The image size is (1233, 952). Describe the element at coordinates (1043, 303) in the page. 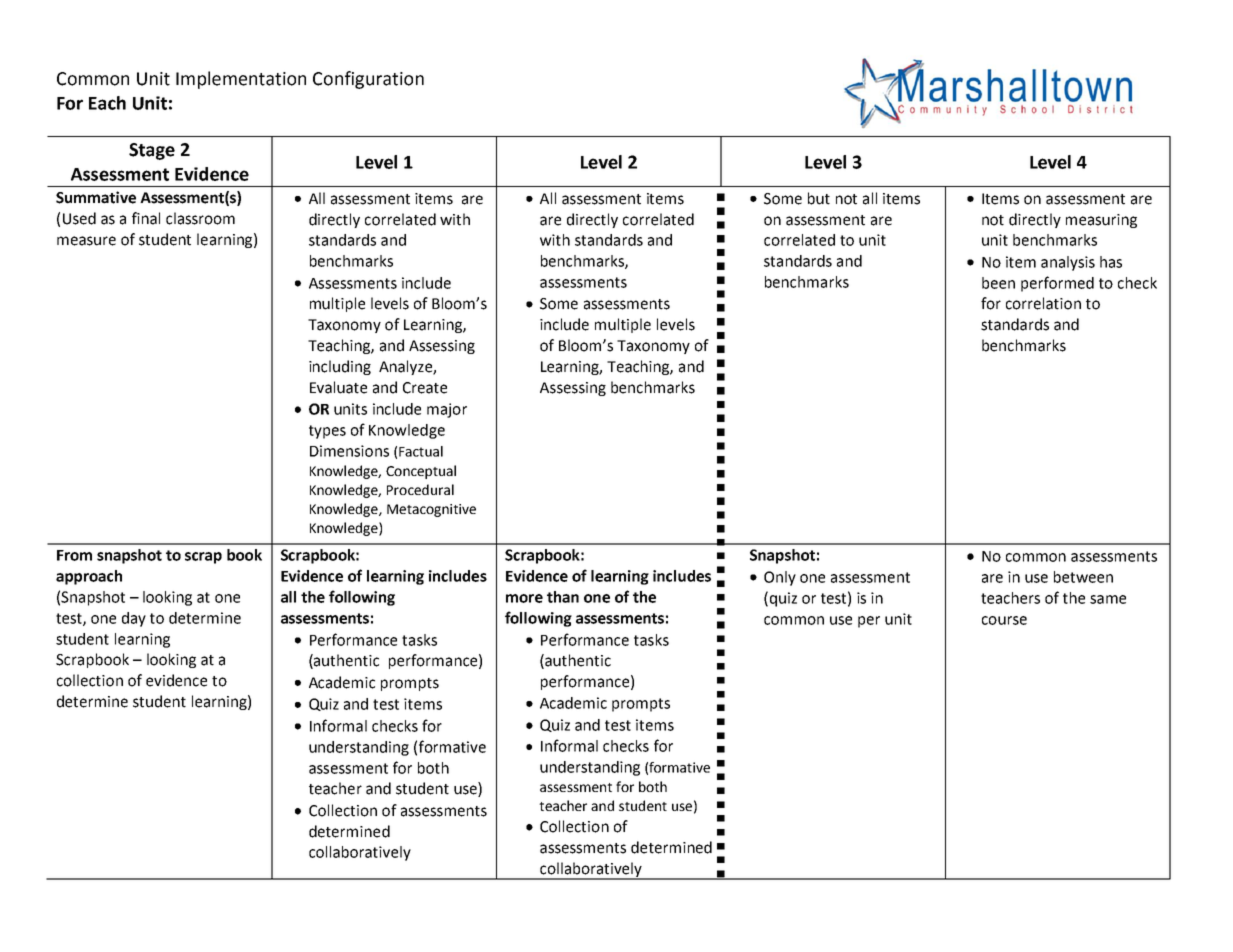

I see `correlation` at that location.
